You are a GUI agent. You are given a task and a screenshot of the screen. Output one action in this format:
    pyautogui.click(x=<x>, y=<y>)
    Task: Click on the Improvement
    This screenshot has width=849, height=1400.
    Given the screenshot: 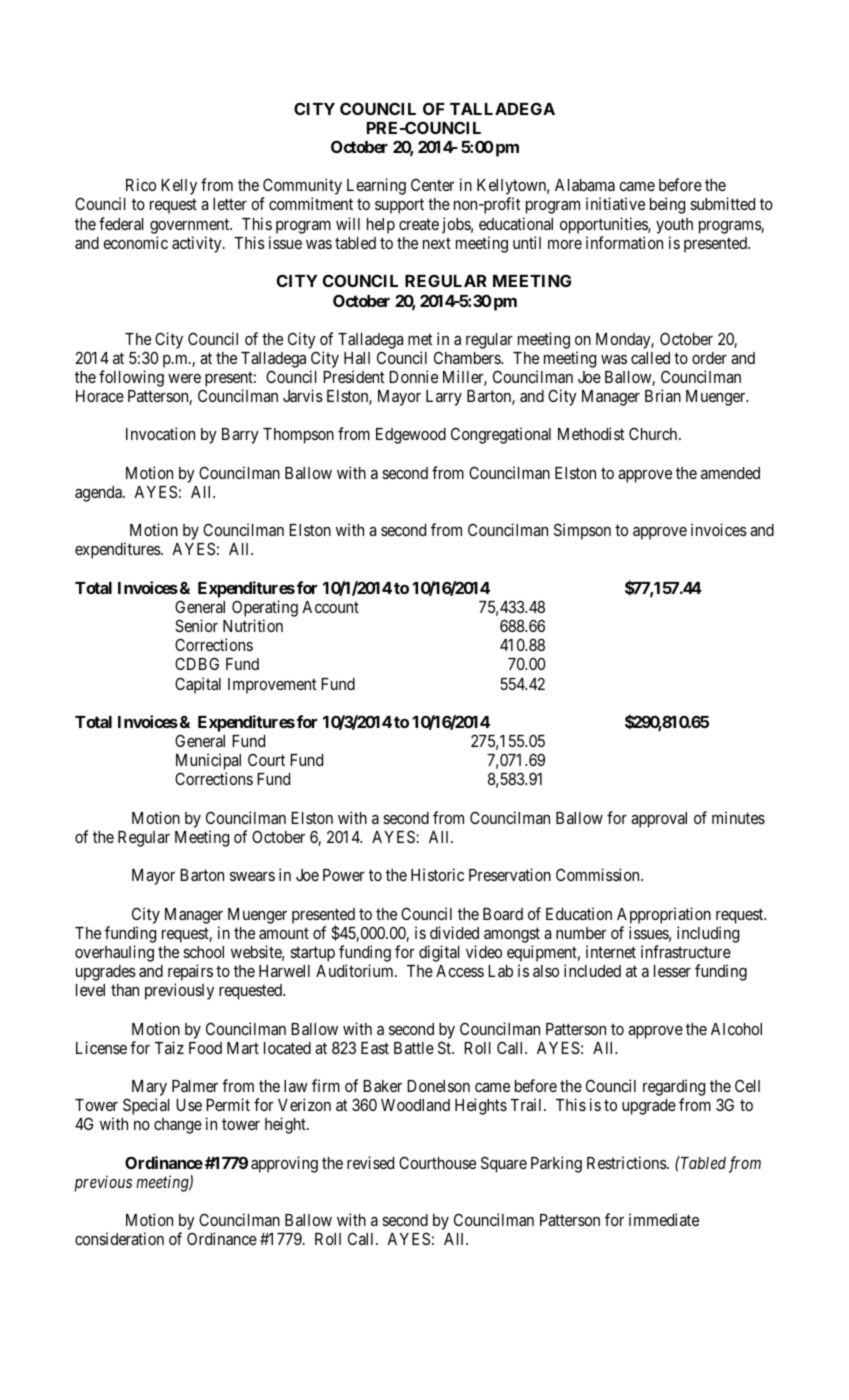 What is the action you would take?
    pyautogui.click(x=272, y=686)
